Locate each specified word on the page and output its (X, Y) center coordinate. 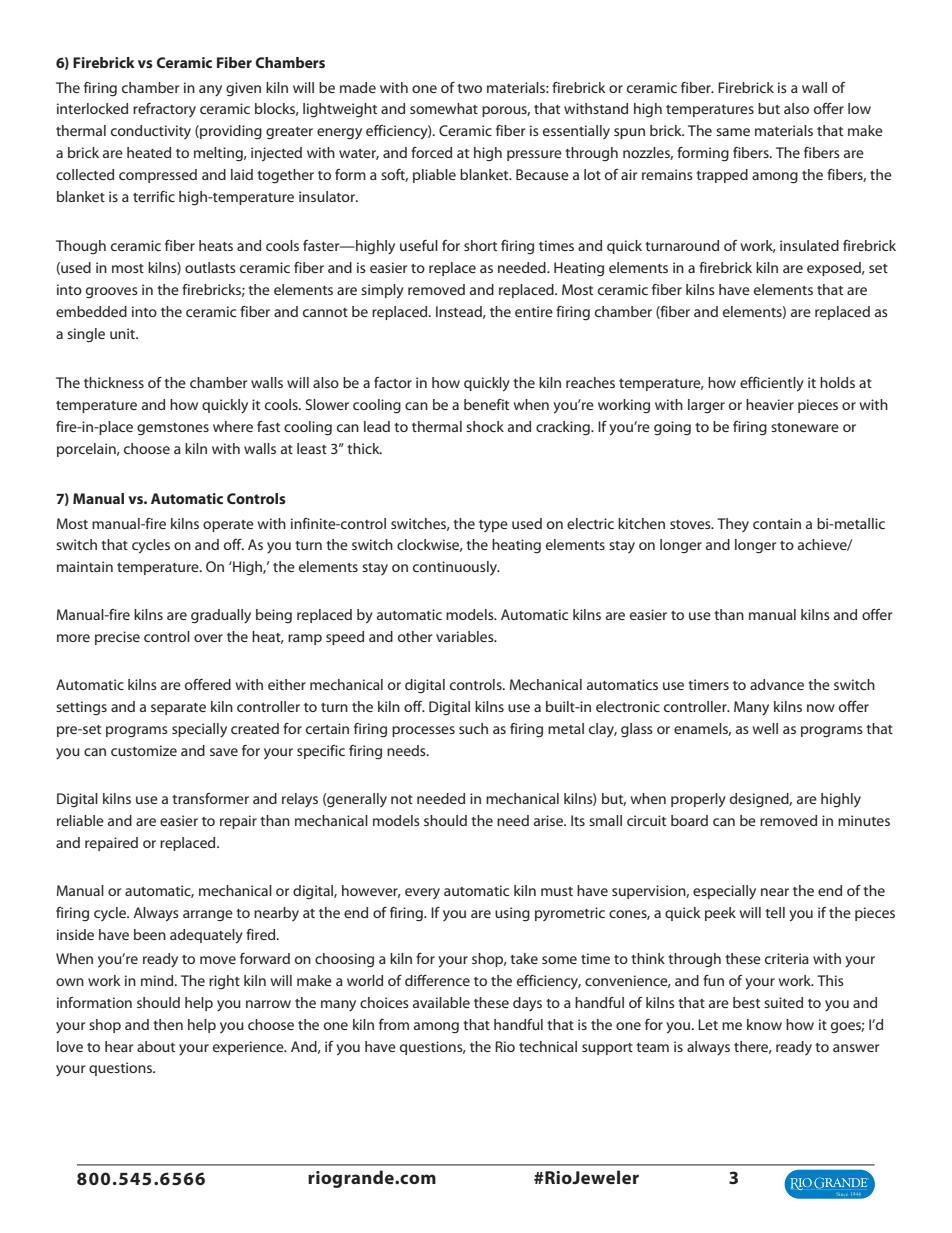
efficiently (772, 384)
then (168, 1024)
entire (534, 311)
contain (777, 523)
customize (144, 750)
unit (123, 333)
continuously (456, 568)
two (469, 88)
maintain (85, 566)
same (733, 132)
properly (698, 800)
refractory (164, 110)
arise (550, 820)
